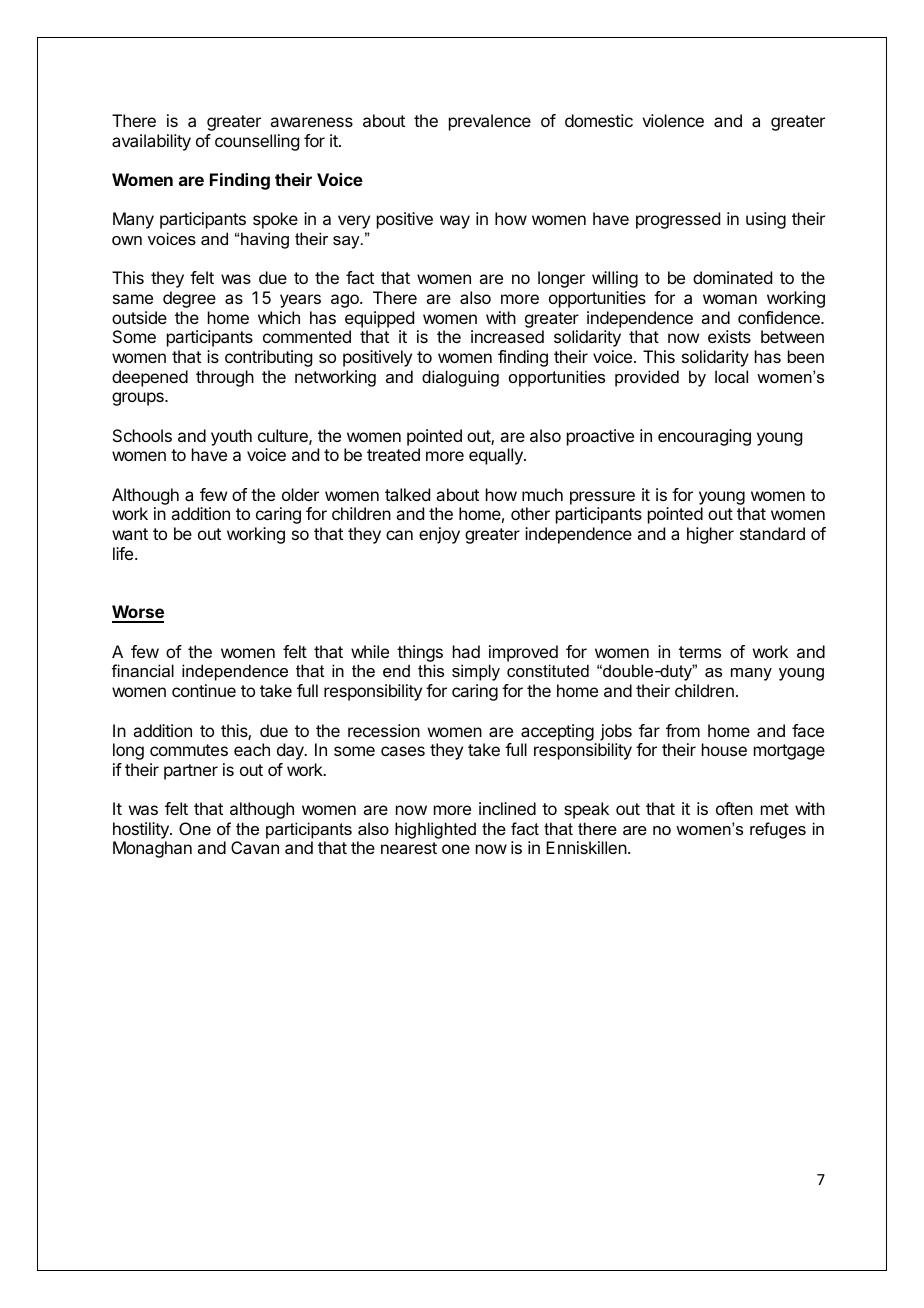 The height and width of the image is (1308, 924). Describe the element at coordinates (439, 535) in the image. I see `enjoy` at that location.
